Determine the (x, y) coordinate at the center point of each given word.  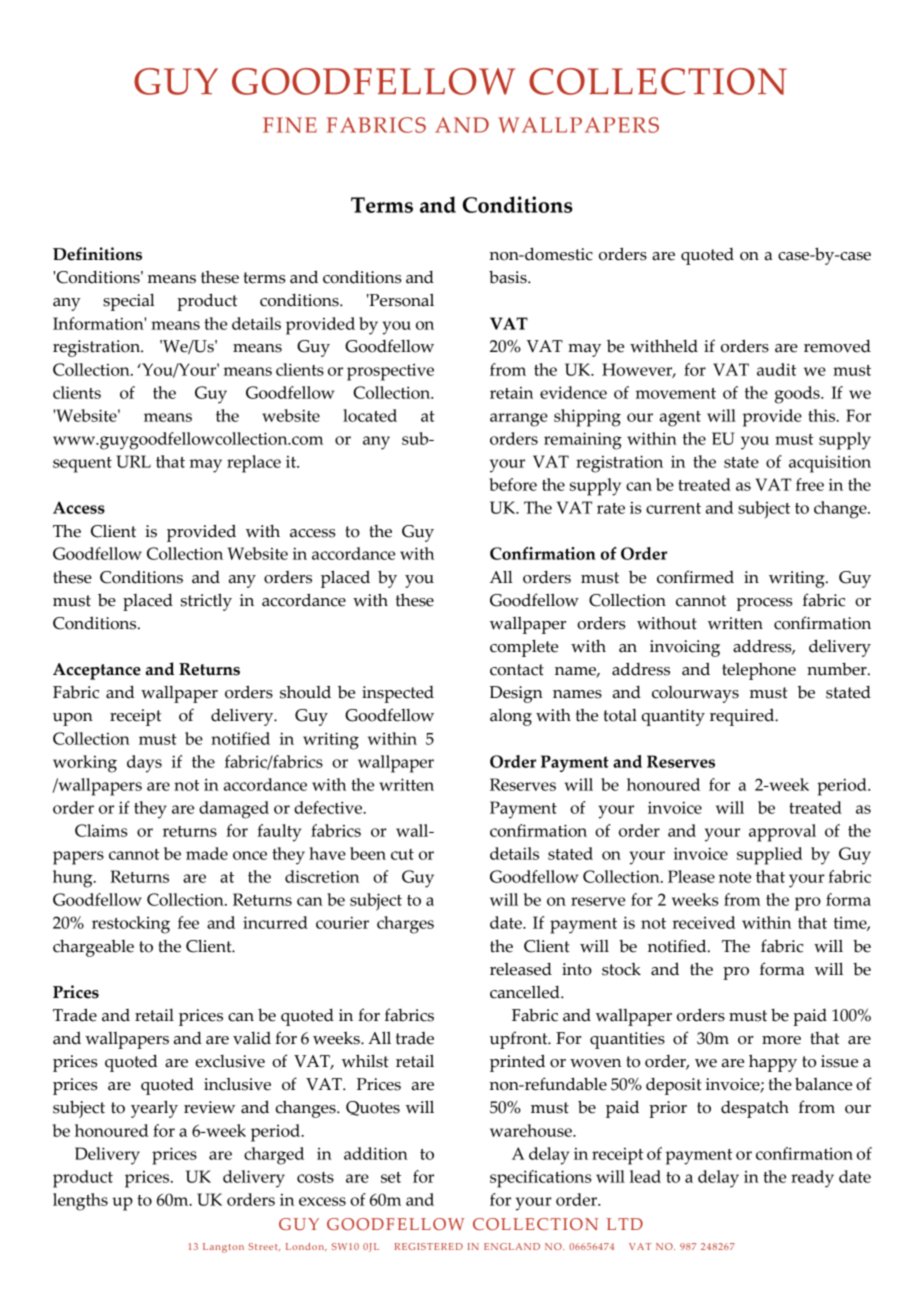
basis (509, 277)
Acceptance (97, 671)
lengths (80, 1202)
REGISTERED (429, 1246)
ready (812, 1179)
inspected (398, 694)
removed (837, 346)
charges (405, 925)
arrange (519, 420)
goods (798, 395)
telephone (759, 671)
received (704, 922)
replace (254, 464)
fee (188, 922)
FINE (290, 125)
